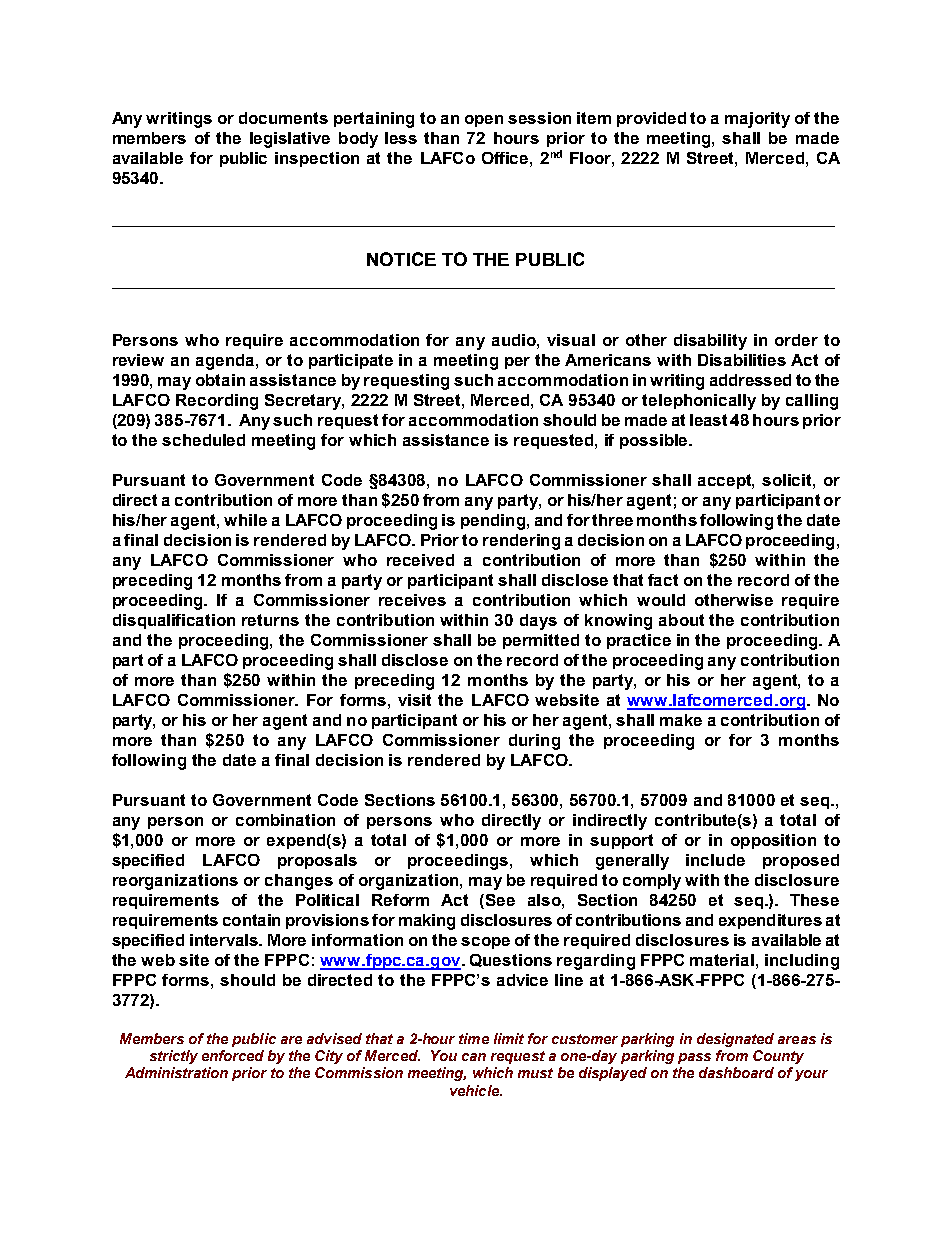 This screenshot has height=1233, width=952. I want to click on majority, so click(757, 120).
